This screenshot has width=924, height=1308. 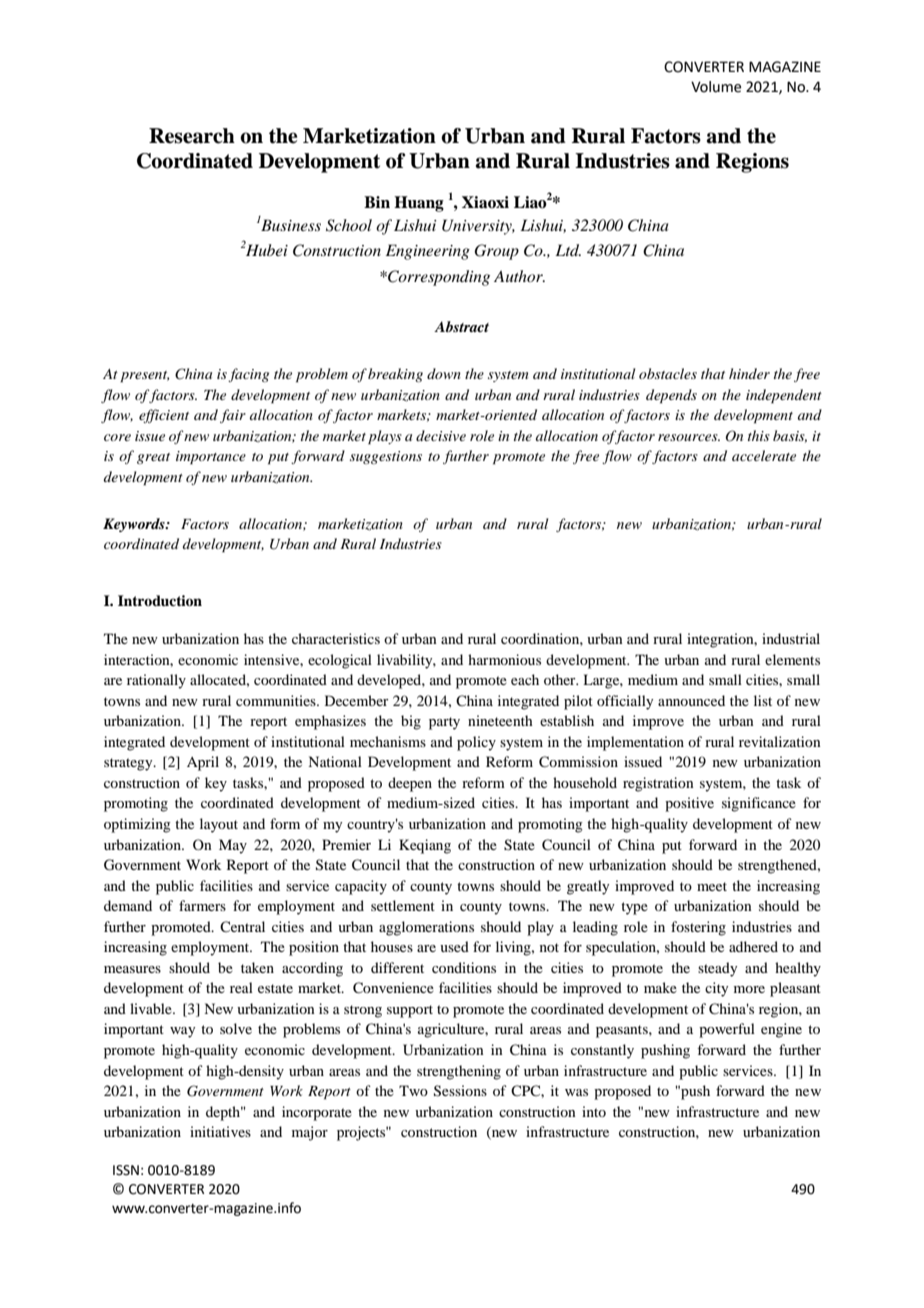 I want to click on Introduction, so click(x=160, y=600).
